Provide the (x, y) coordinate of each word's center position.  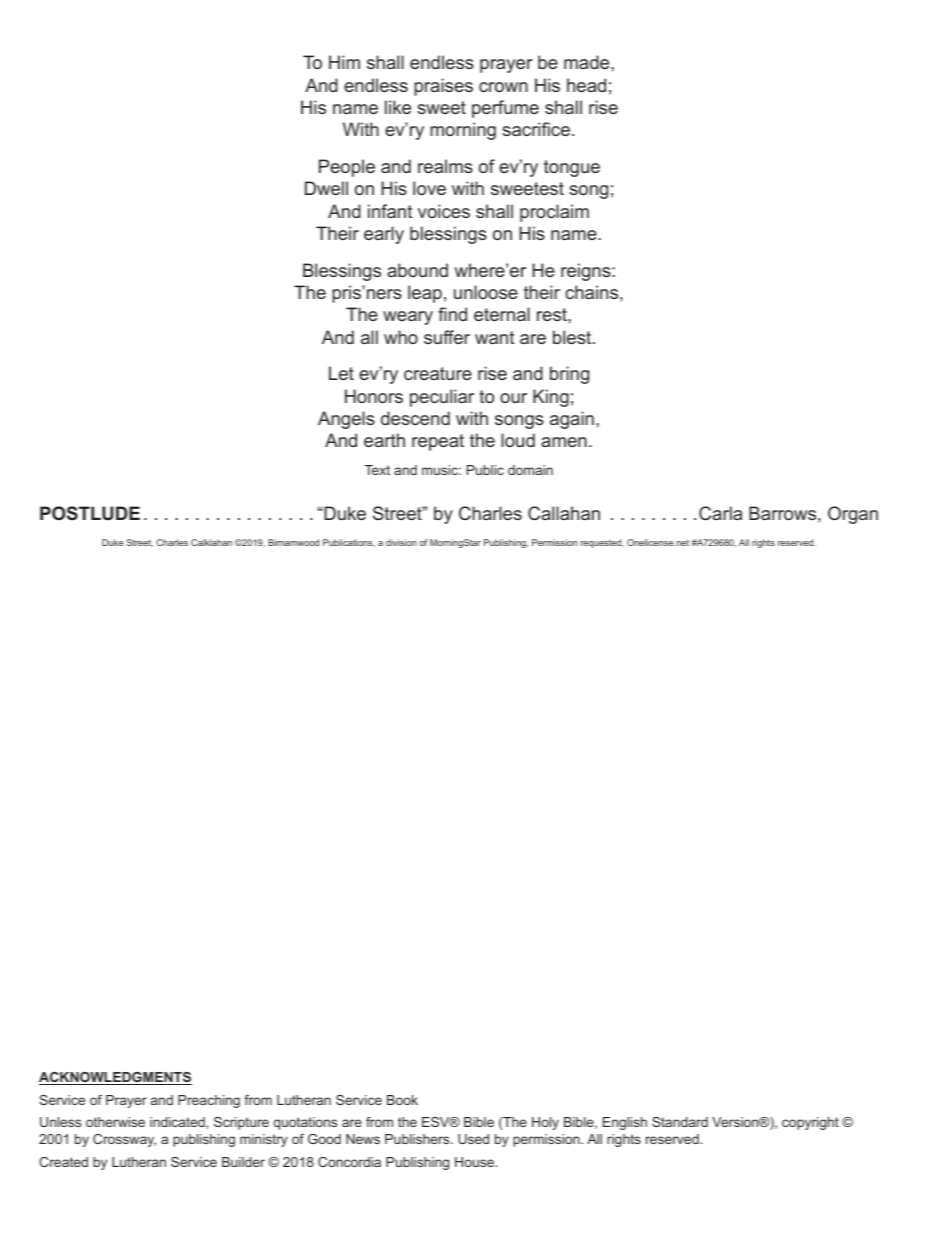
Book (402, 1100)
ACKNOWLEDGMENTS (115, 1078)
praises (443, 87)
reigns (587, 272)
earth (384, 440)
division (401, 542)
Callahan (564, 513)
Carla (720, 513)
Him (344, 62)
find (452, 314)
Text (377, 470)
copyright (810, 1123)
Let (341, 373)
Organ (853, 515)
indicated (178, 1122)
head (586, 85)
